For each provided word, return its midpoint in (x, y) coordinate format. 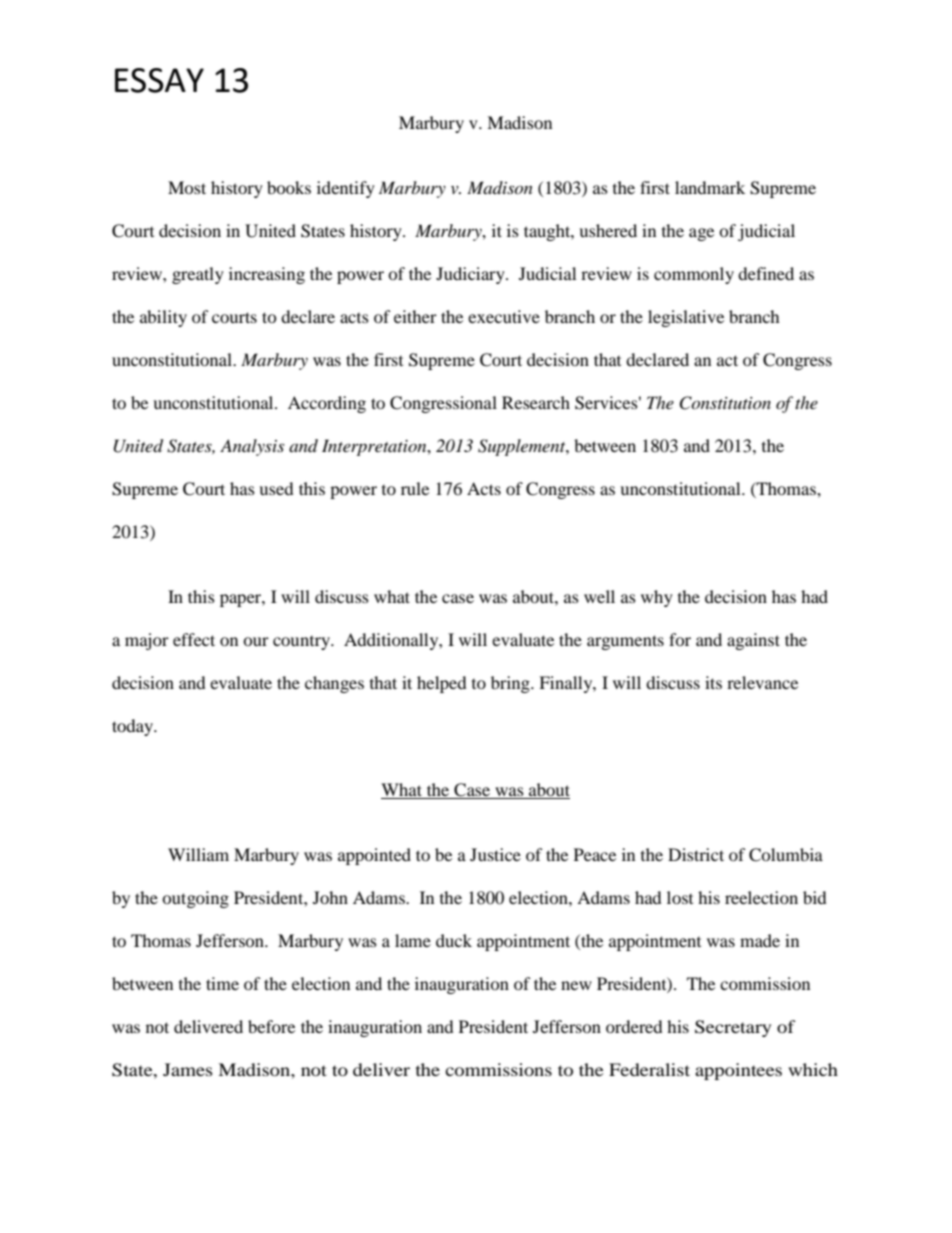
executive (504, 316)
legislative (686, 318)
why (657, 598)
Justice (495, 854)
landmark (710, 187)
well (599, 596)
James (188, 1069)
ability (163, 318)
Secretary (733, 1028)
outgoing (195, 899)
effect (194, 639)
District (696, 854)
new (576, 985)
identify (346, 189)
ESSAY (159, 80)
